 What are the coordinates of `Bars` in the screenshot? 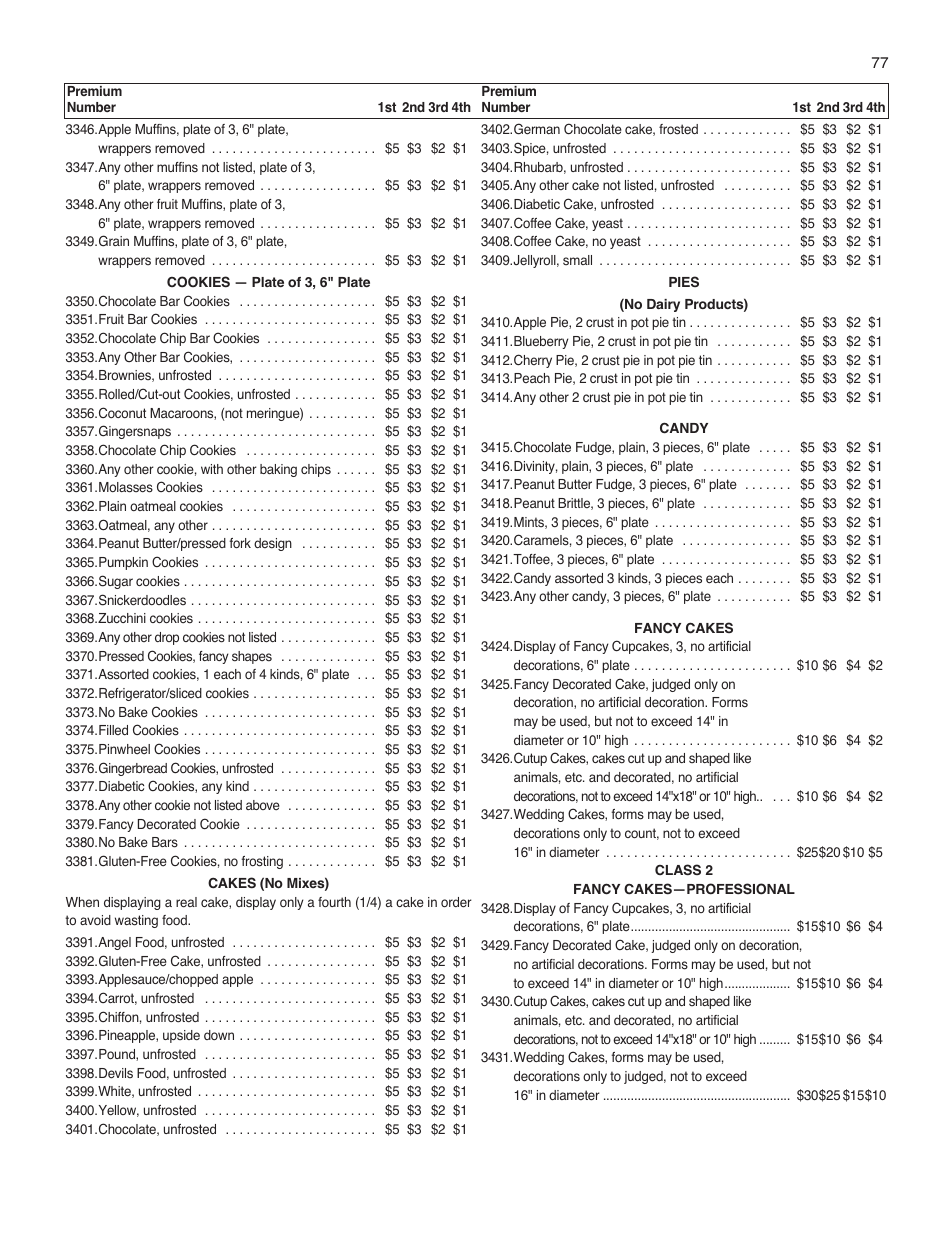 It's located at (165, 842).
